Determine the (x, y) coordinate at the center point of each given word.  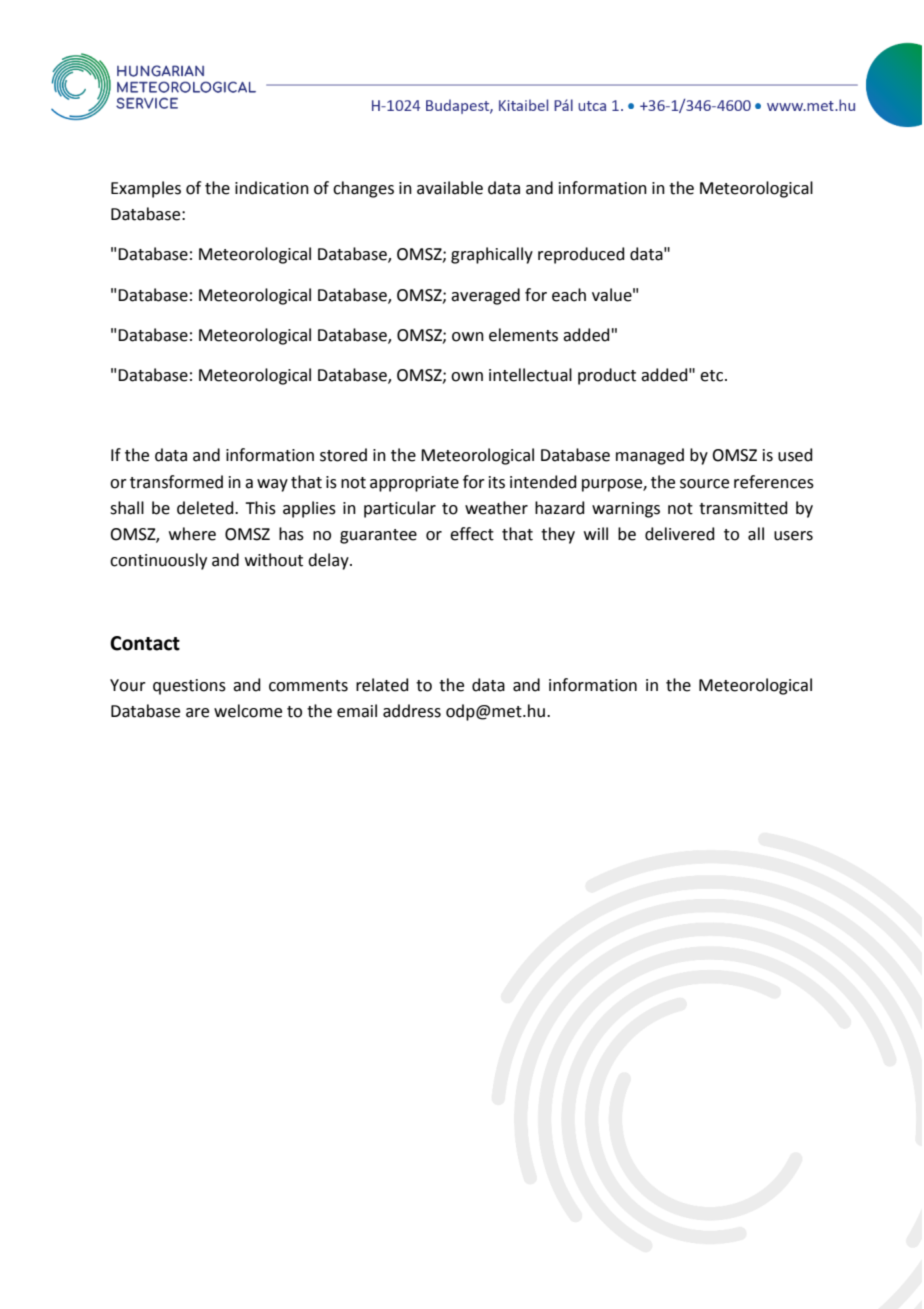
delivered (680, 534)
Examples (146, 189)
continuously (158, 561)
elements (523, 335)
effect (472, 534)
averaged (485, 296)
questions (189, 687)
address (412, 711)
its (497, 482)
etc (713, 376)
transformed (176, 482)
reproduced (581, 255)
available (450, 188)
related (382, 685)
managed (650, 456)
